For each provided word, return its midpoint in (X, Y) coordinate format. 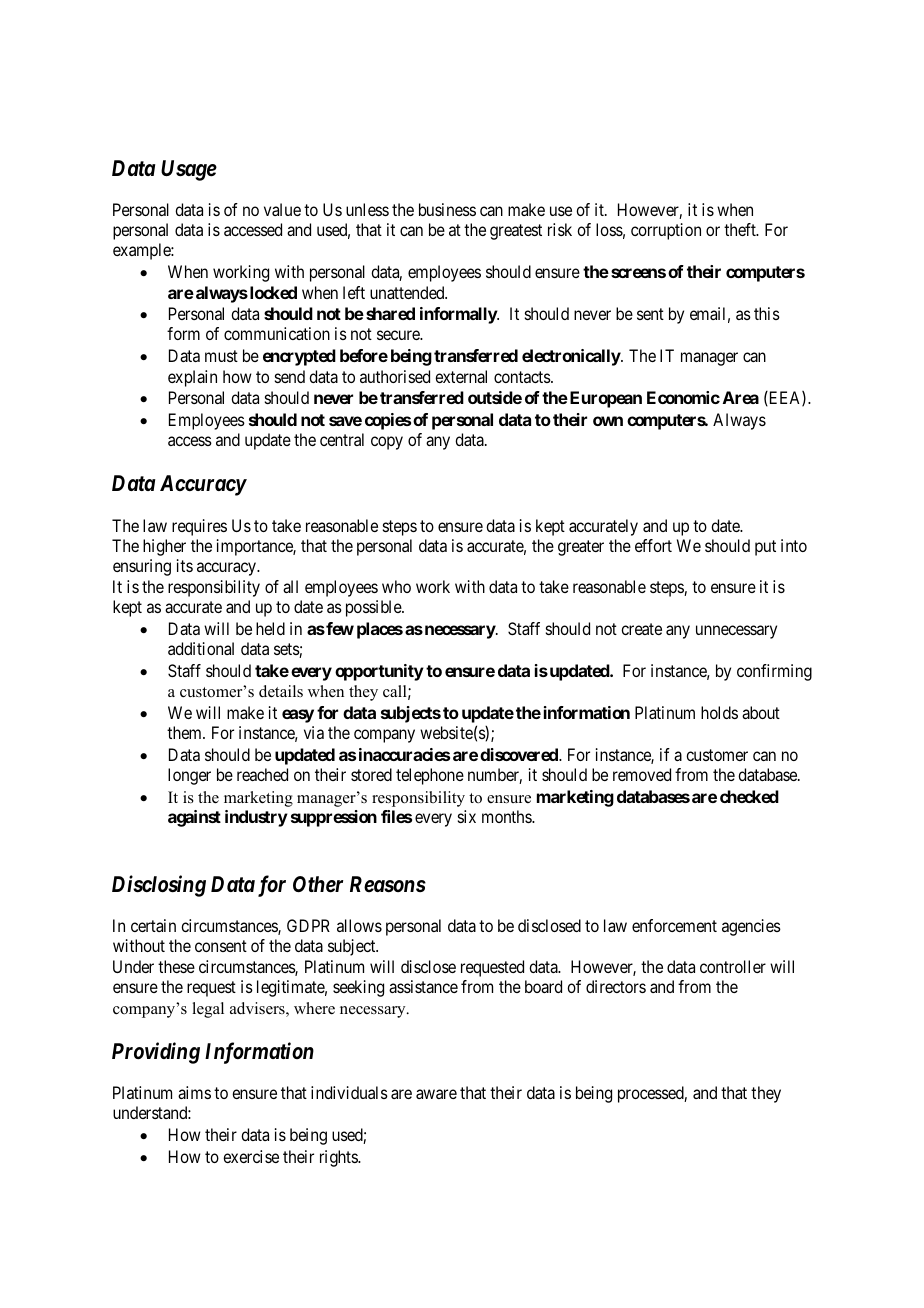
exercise (251, 1156)
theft (741, 229)
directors (616, 986)
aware (436, 1094)
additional (201, 648)
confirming (774, 672)
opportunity (379, 672)
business (447, 209)
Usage (189, 170)
